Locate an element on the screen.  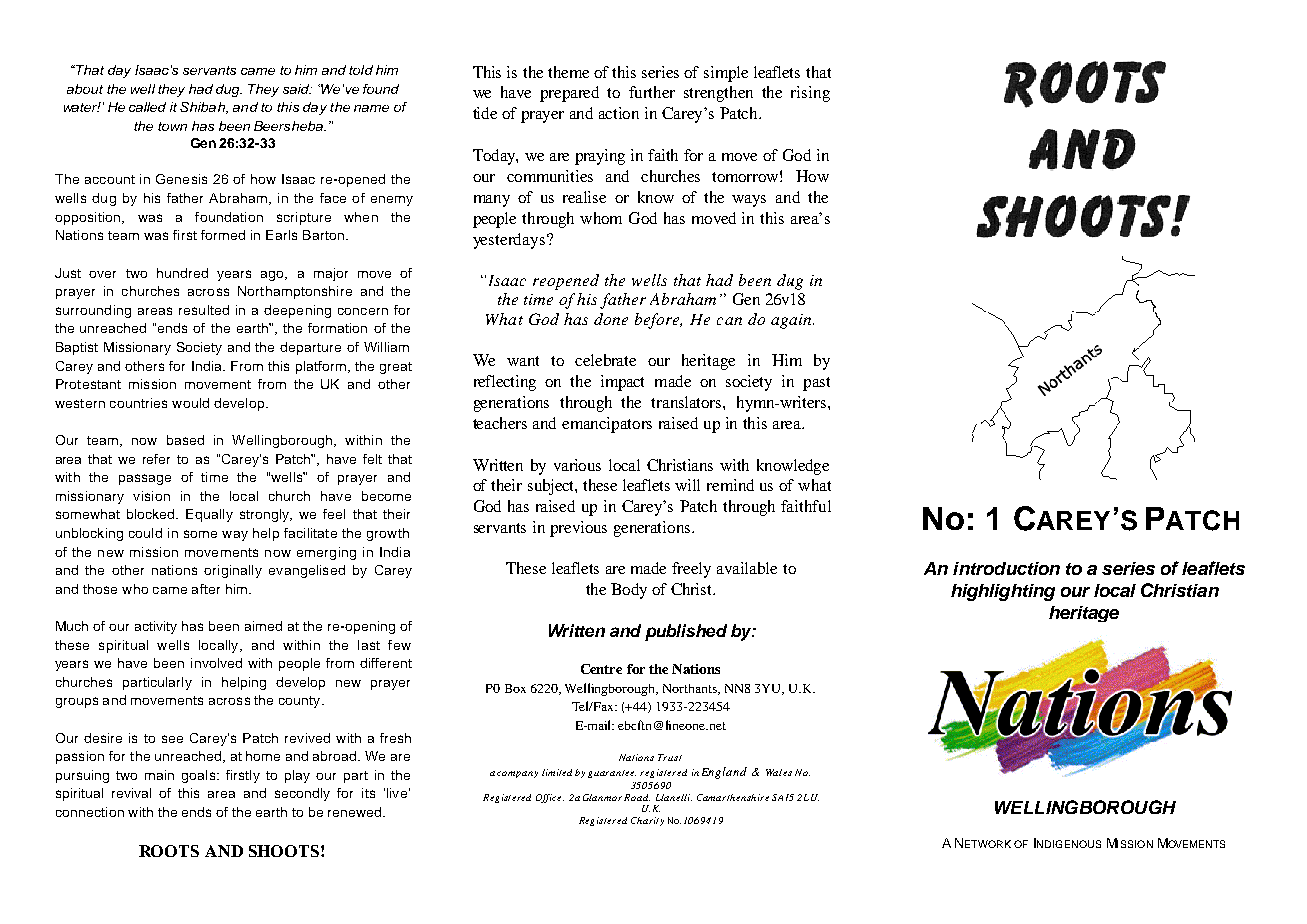
activity is located at coordinates (156, 627).
